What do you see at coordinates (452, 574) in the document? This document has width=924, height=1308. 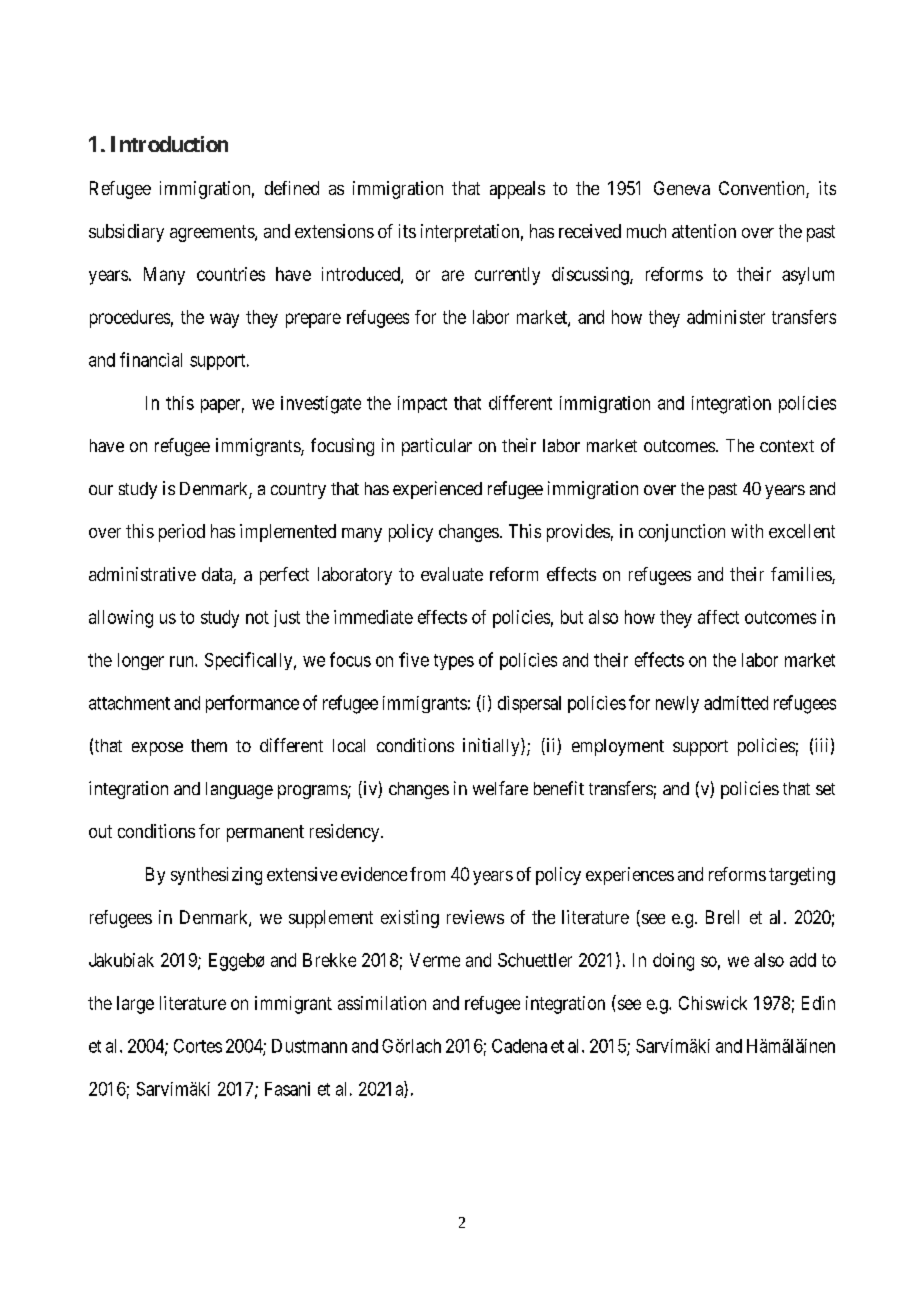 I see `evaluate` at bounding box center [452, 574].
